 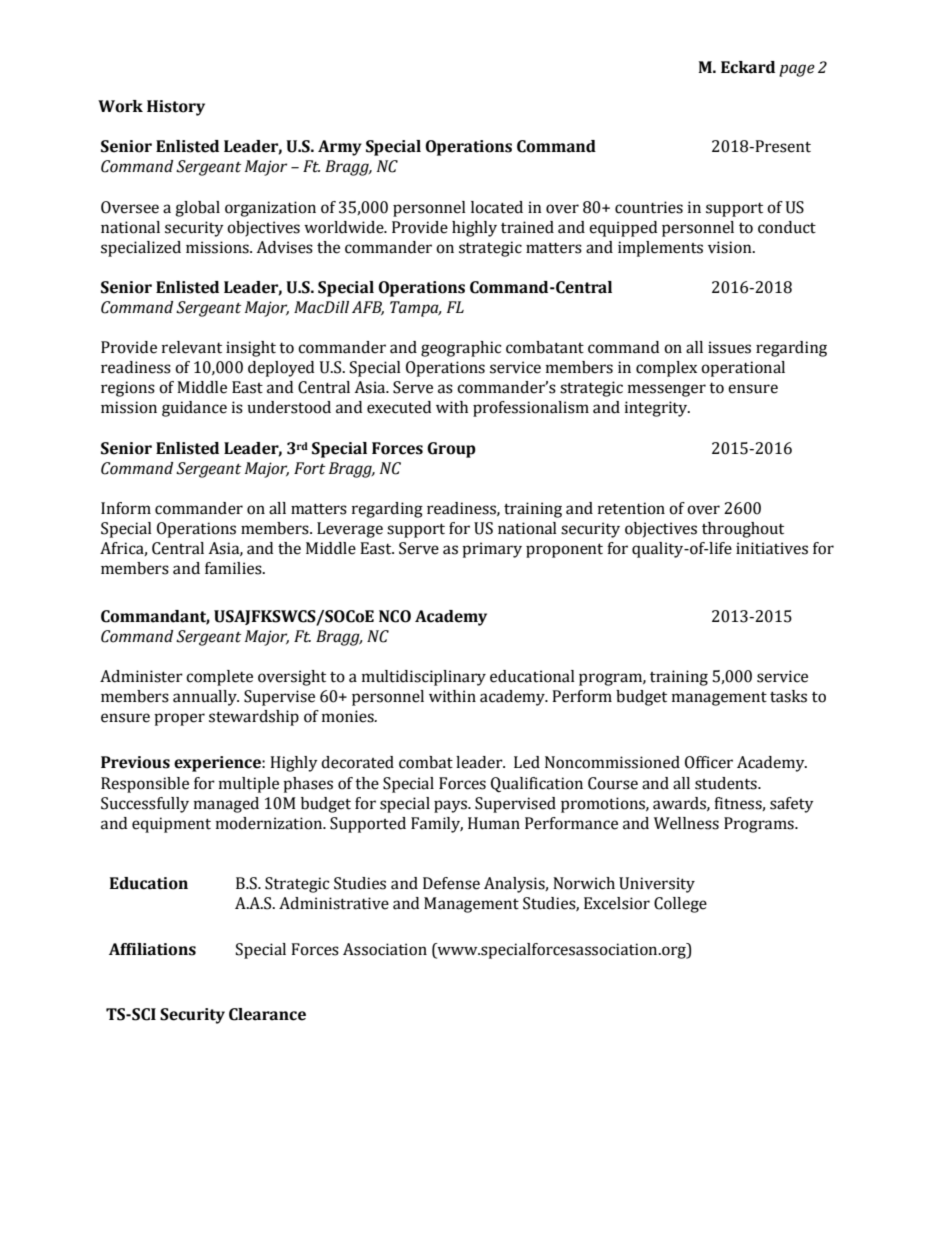 What do you see at coordinates (797, 70) in the document?
I see `page` at bounding box center [797, 70].
